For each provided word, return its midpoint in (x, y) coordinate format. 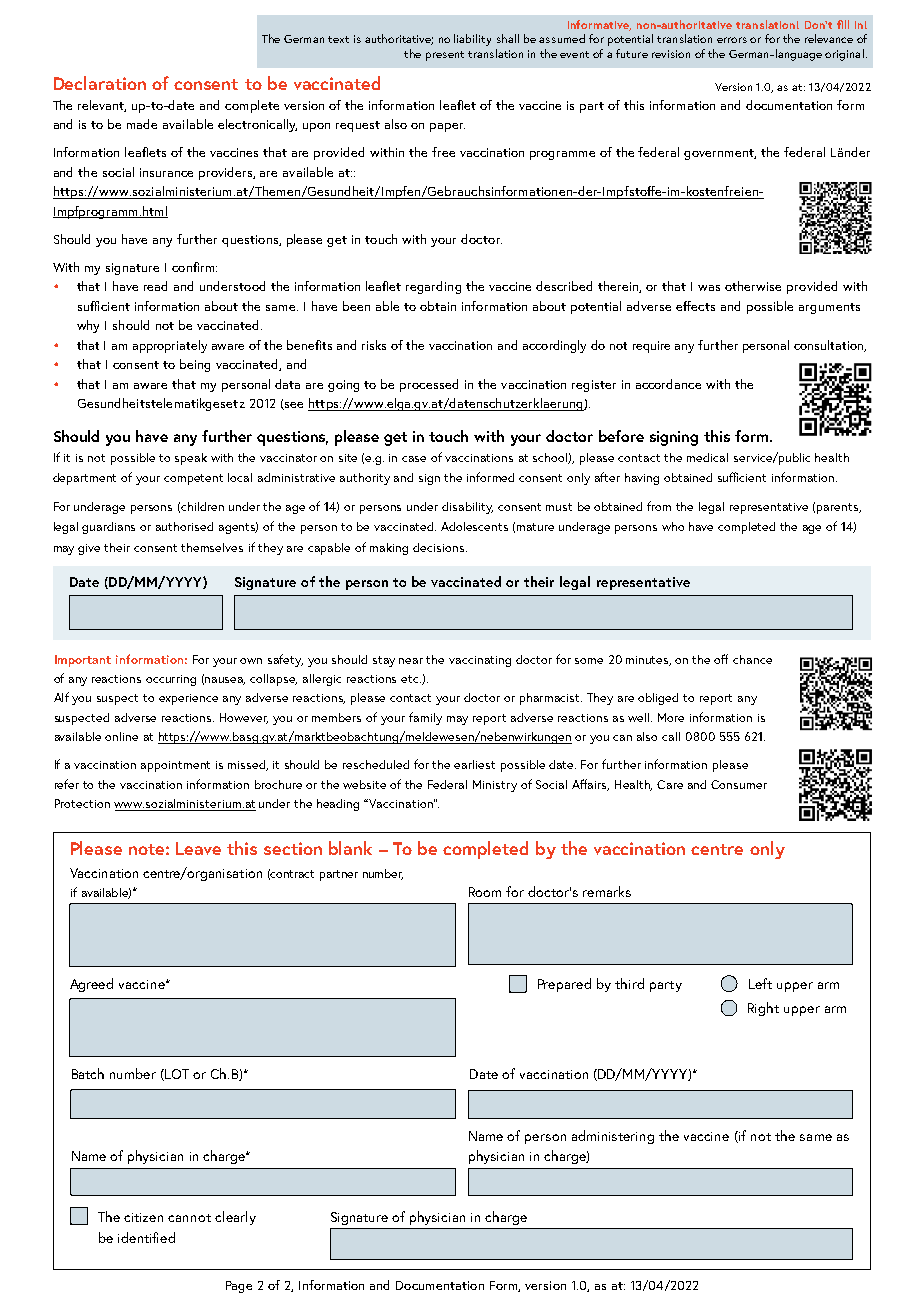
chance (752, 659)
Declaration (100, 83)
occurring (171, 680)
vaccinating (480, 661)
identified (146, 1237)
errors (732, 40)
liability (472, 40)
